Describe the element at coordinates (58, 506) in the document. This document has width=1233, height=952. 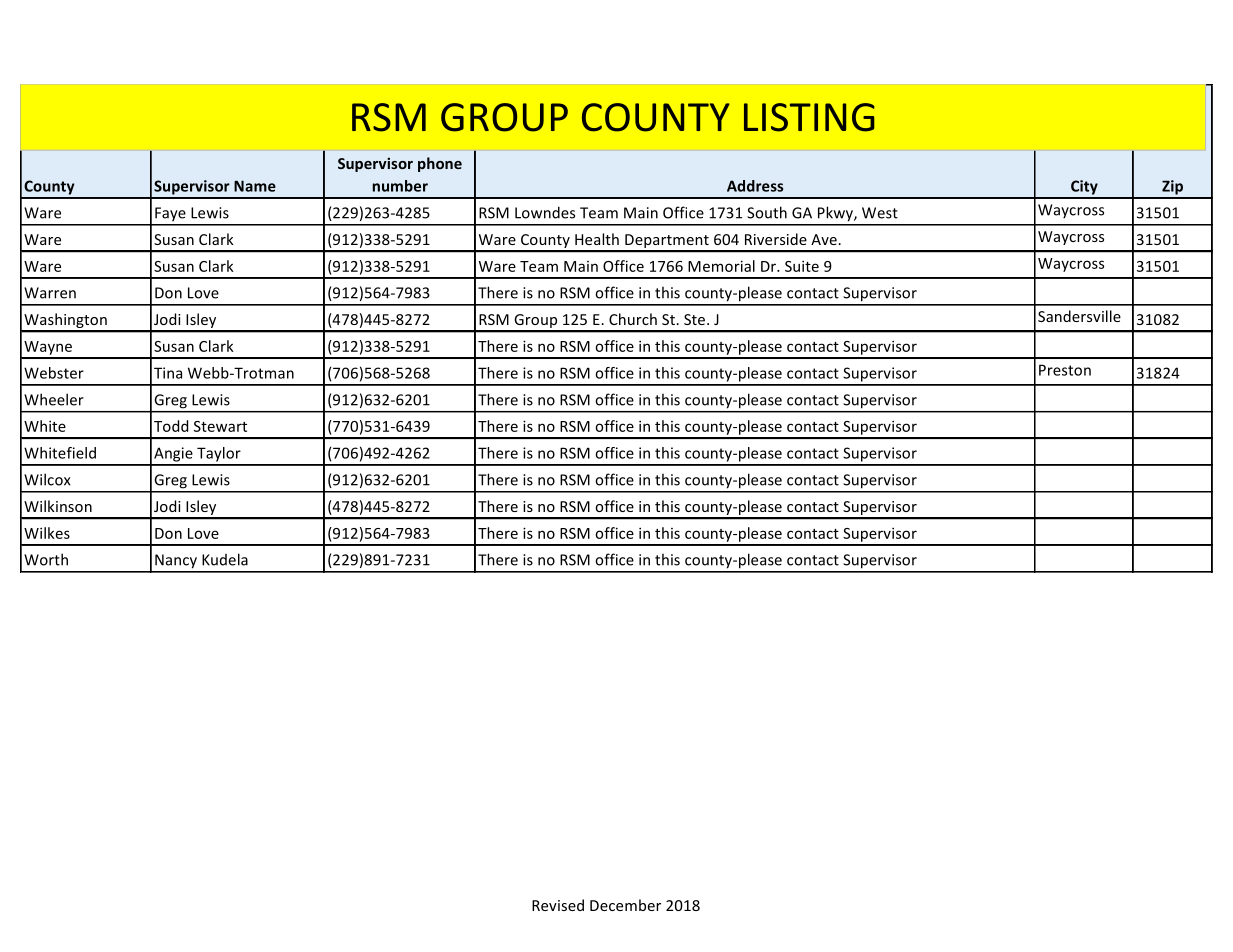
I see `Wilkinson` at that location.
